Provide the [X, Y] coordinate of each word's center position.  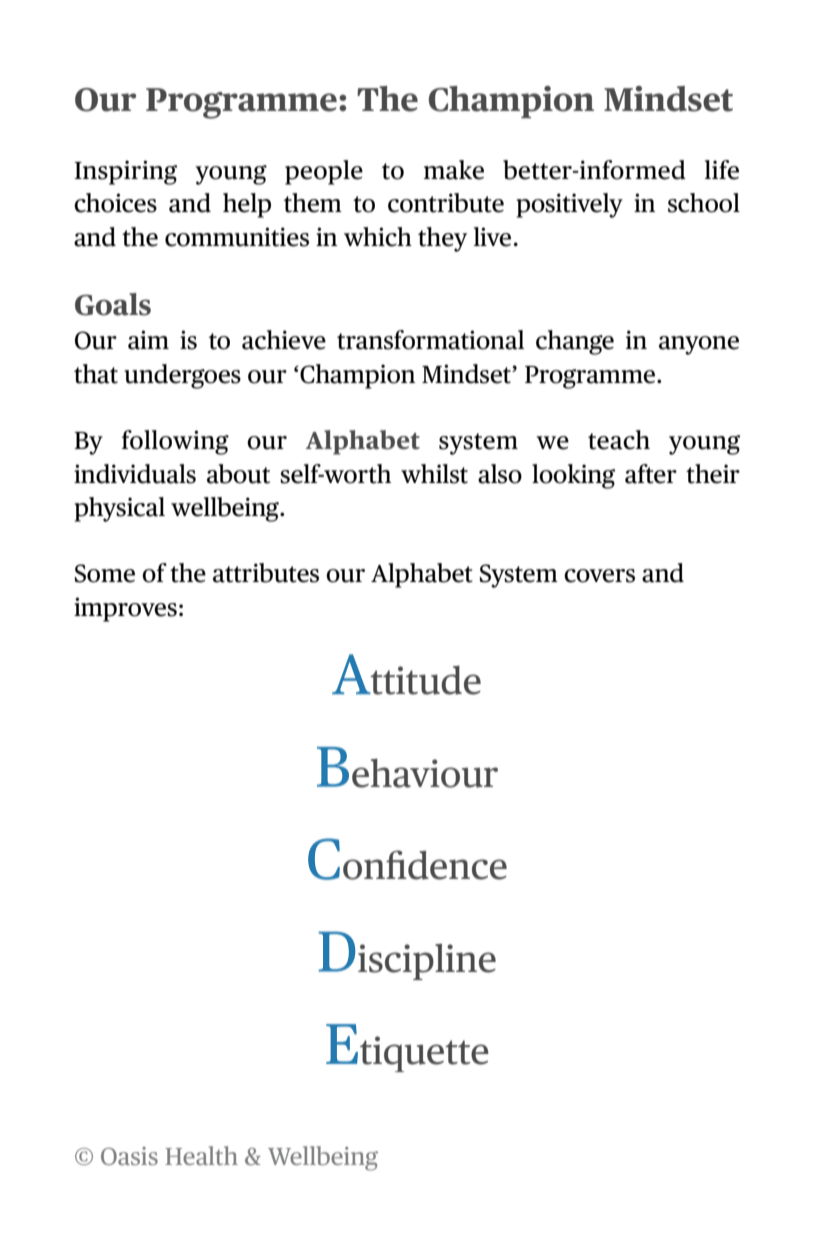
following [175, 442]
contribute [446, 203]
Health [201, 1155]
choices [115, 203]
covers [599, 576]
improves [125, 609]
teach [619, 440]
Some [104, 573]
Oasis [129, 1156]
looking [573, 476]
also [500, 474]
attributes [266, 573]
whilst [434, 474]
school [704, 203]
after [651, 474]
